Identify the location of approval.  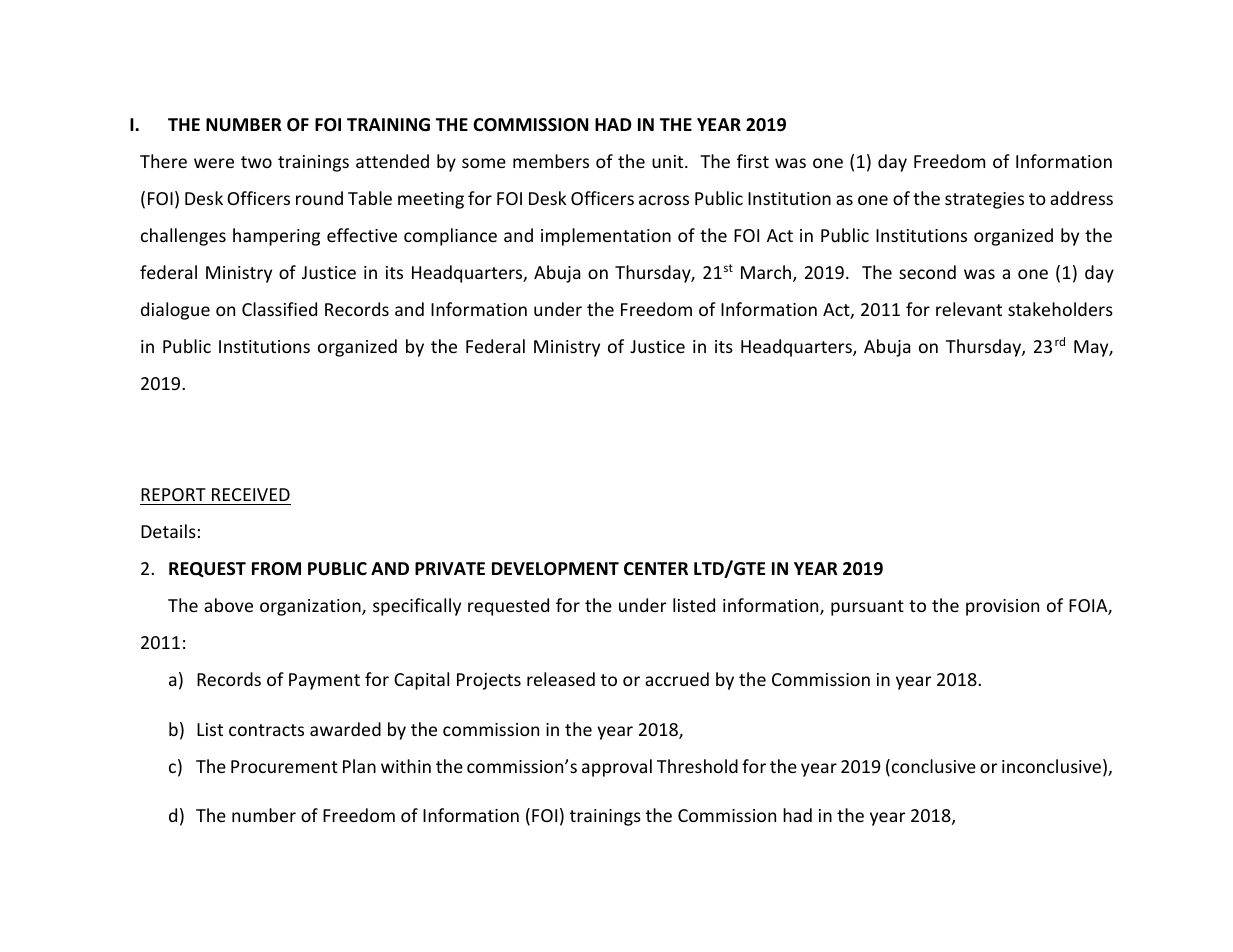
(617, 768).
